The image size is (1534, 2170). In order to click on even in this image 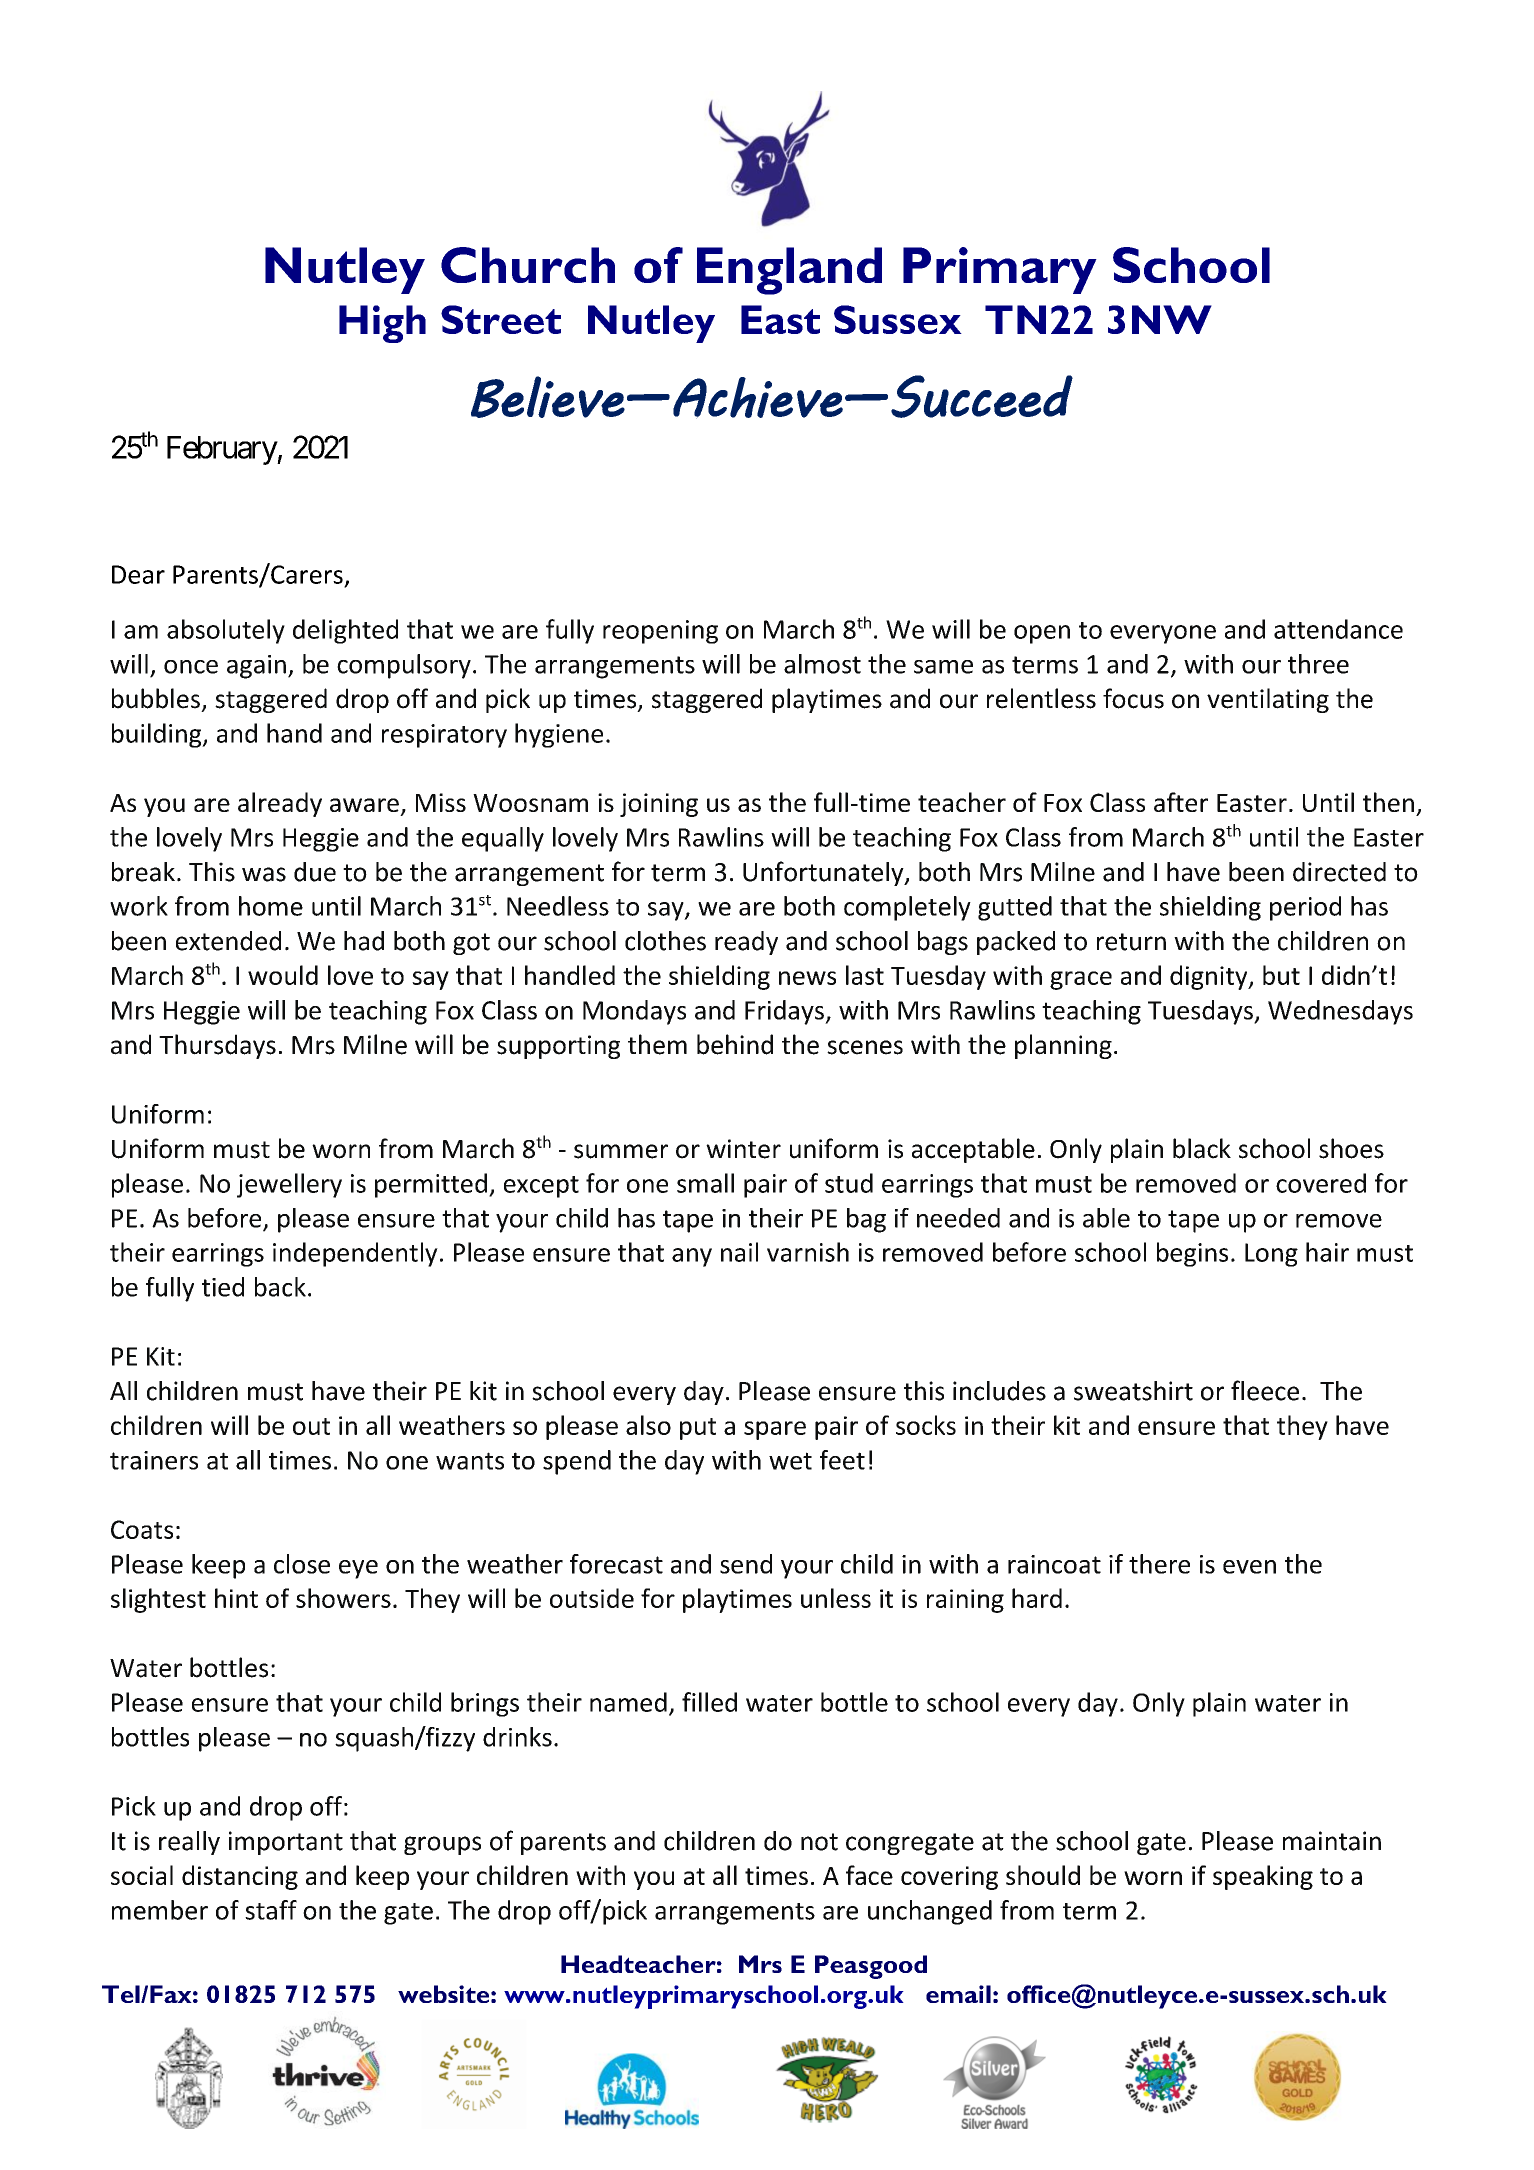, I will do `click(1249, 1567)`.
